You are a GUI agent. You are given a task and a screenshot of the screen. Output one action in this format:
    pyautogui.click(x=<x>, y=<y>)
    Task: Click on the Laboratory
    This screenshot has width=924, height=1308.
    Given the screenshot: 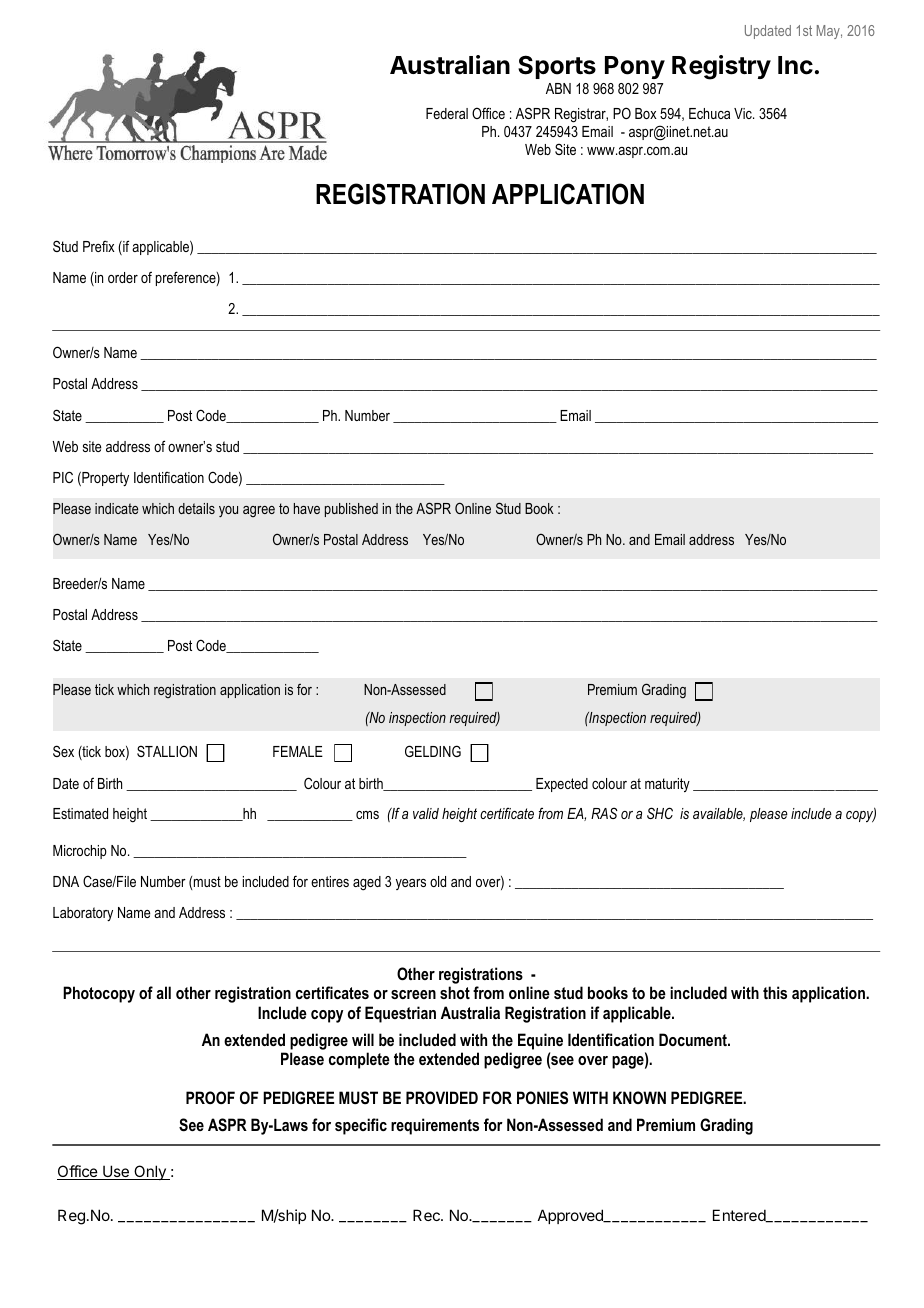 What is the action you would take?
    pyautogui.click(x=83, y=914)
